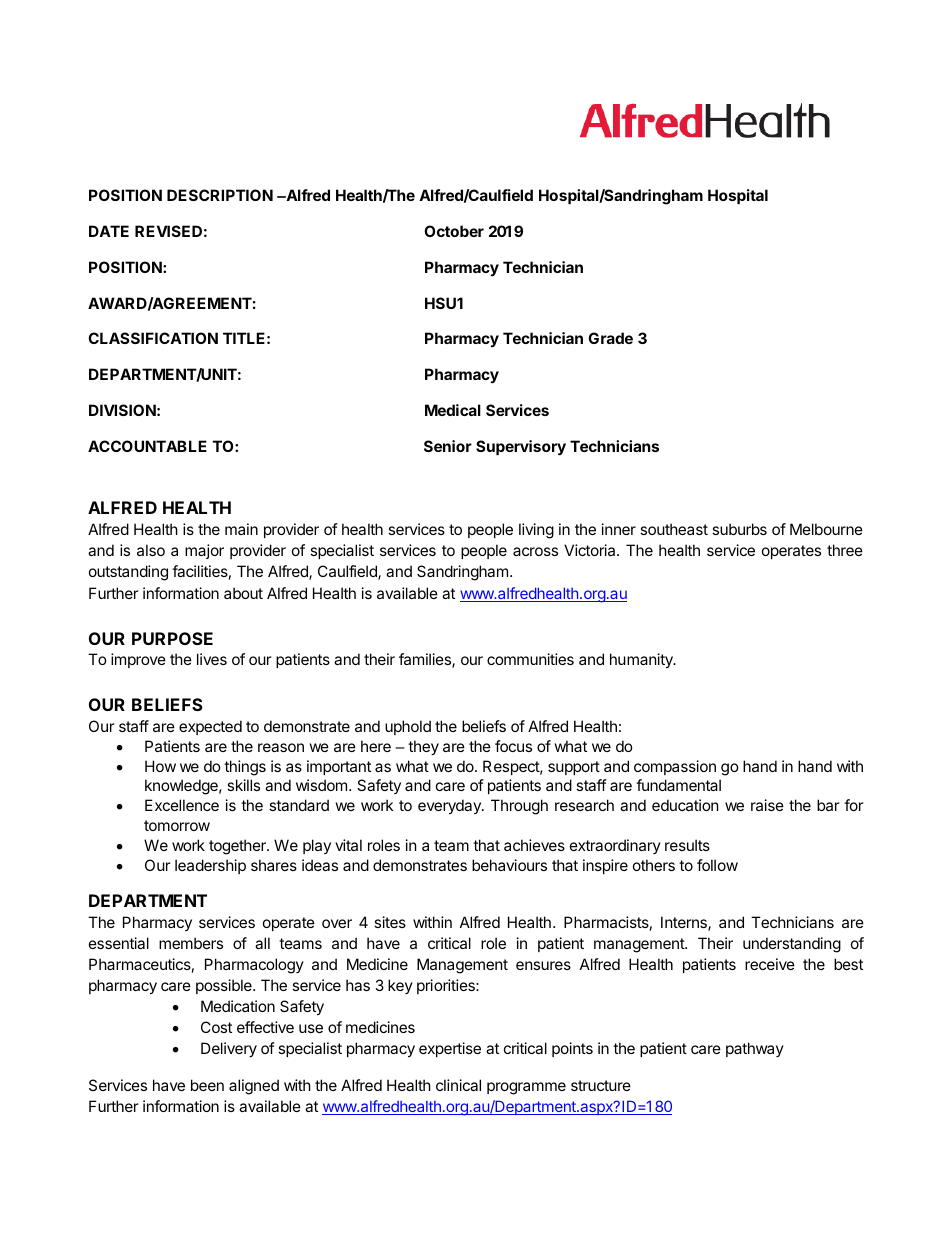 This screenshot has width=952, height=1233. What do you see at coordinates (755, 1049) in the screenshot?
I see `pathway` at bounding box center [755, 1049].
